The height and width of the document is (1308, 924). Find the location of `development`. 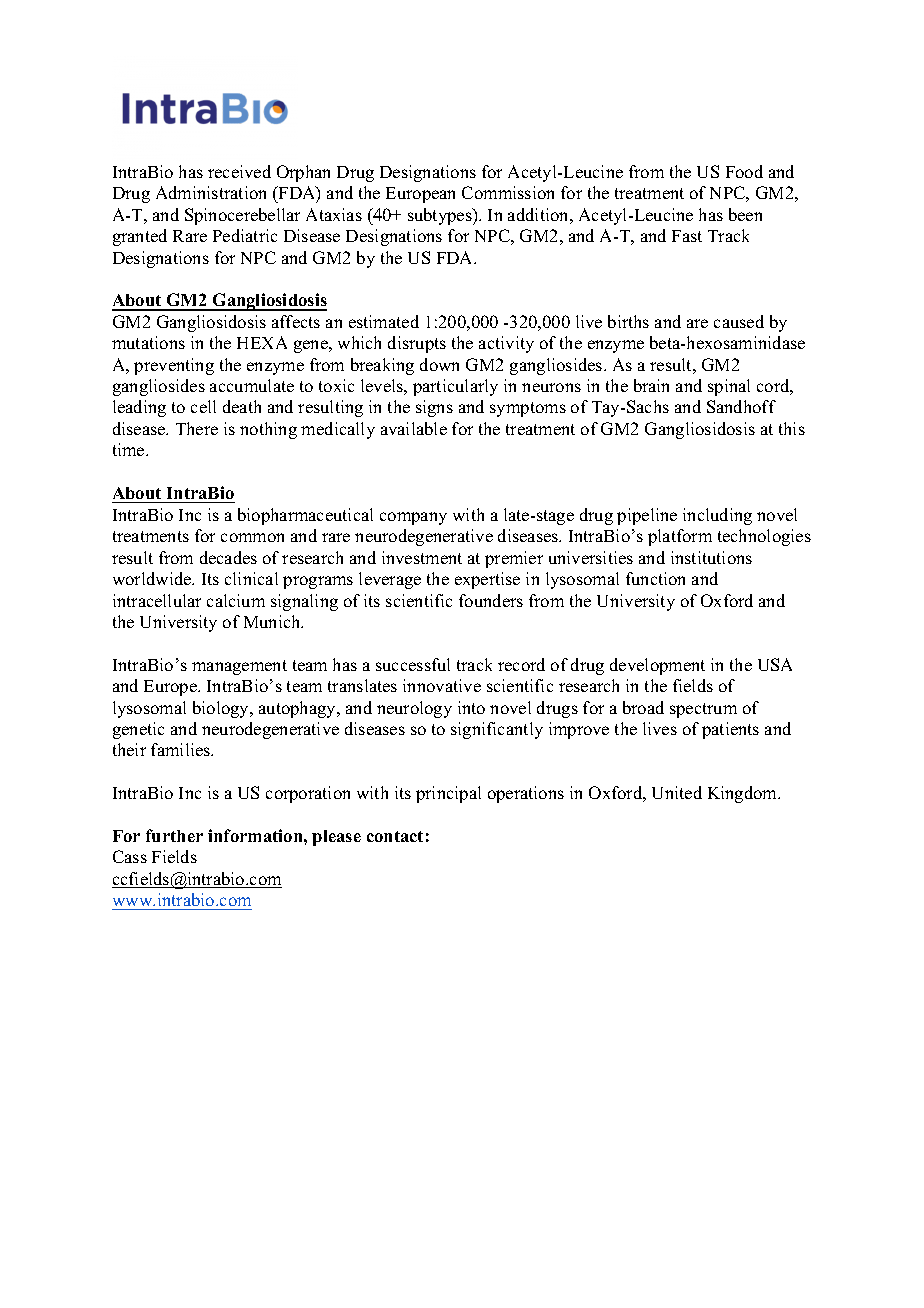

development is located at coordinates (657, 666).
